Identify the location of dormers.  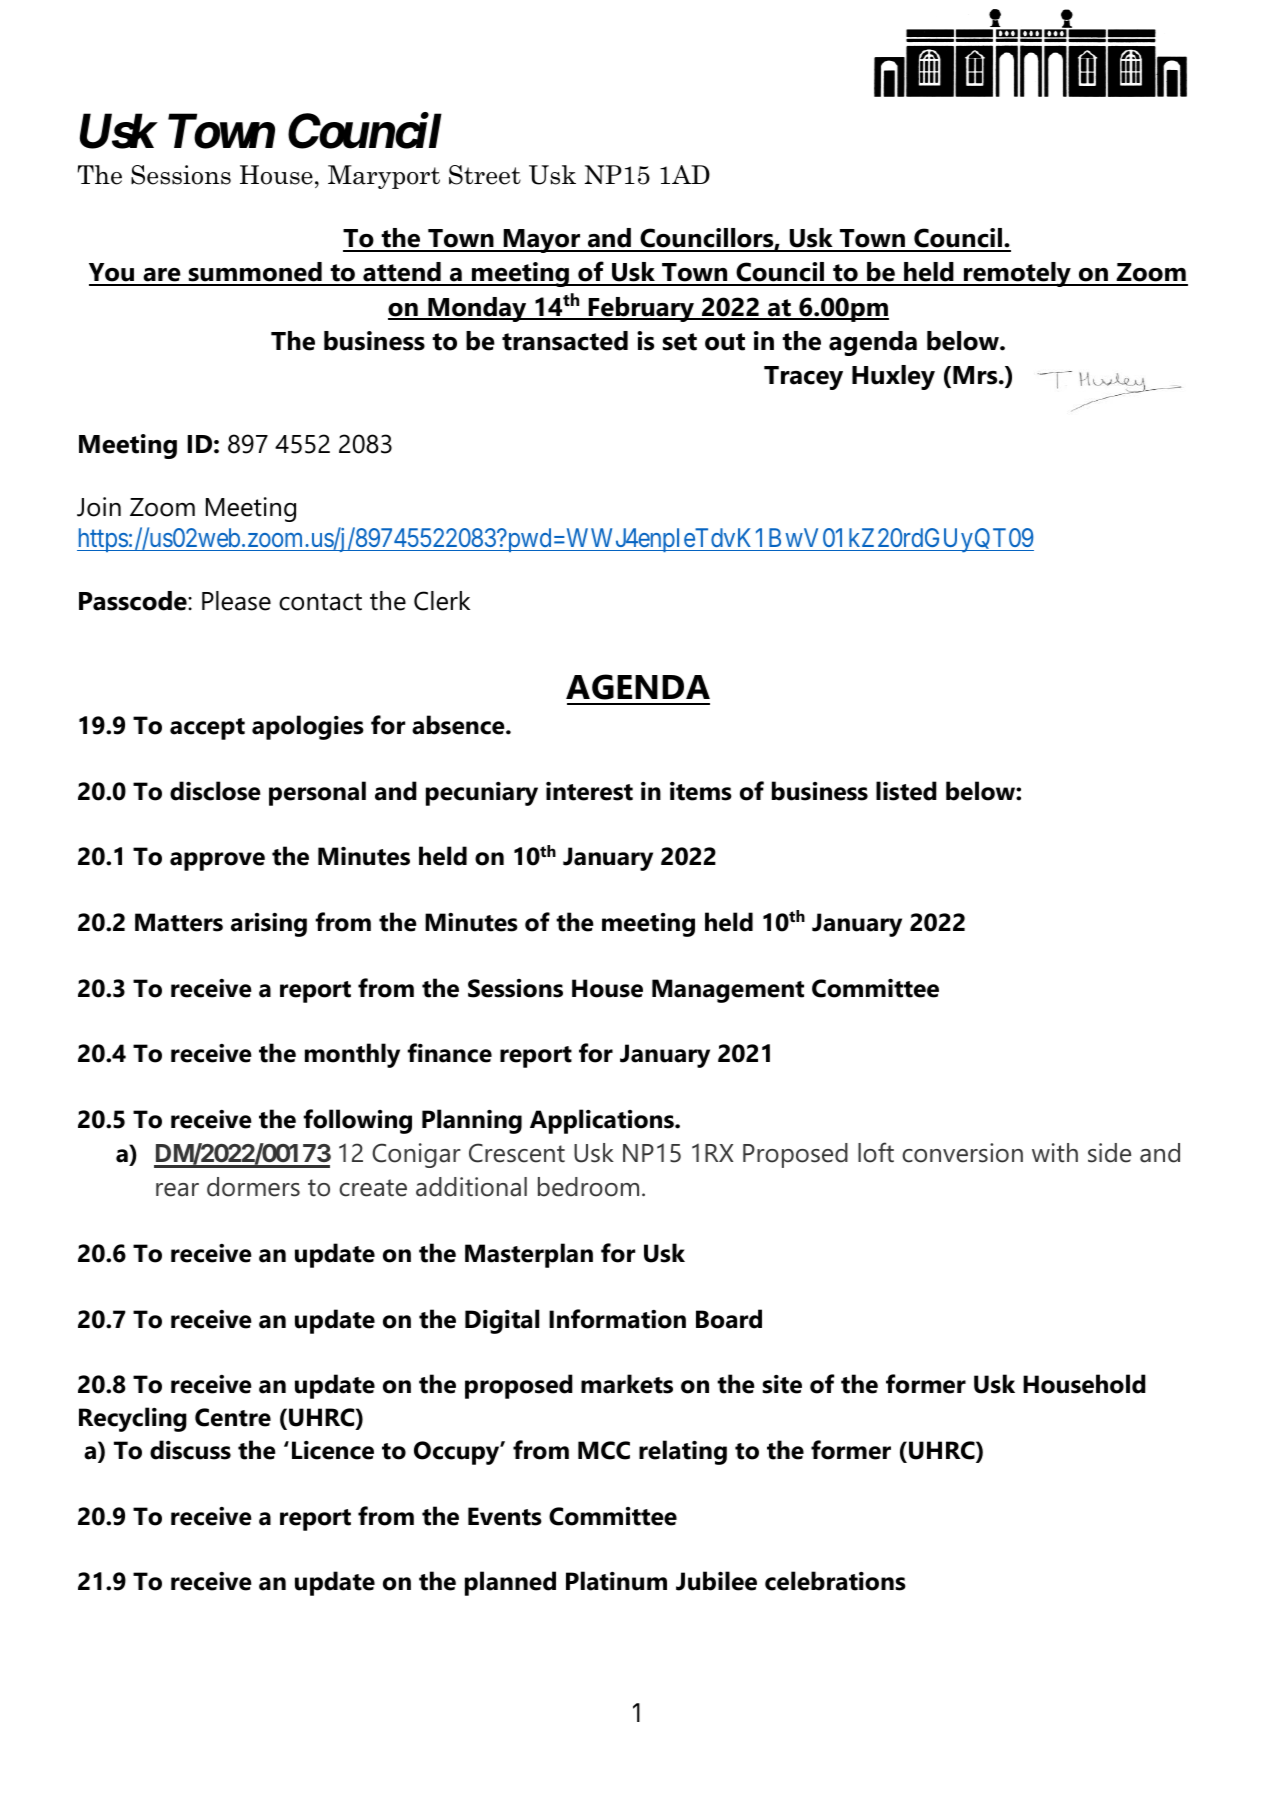
(253, 1187).
